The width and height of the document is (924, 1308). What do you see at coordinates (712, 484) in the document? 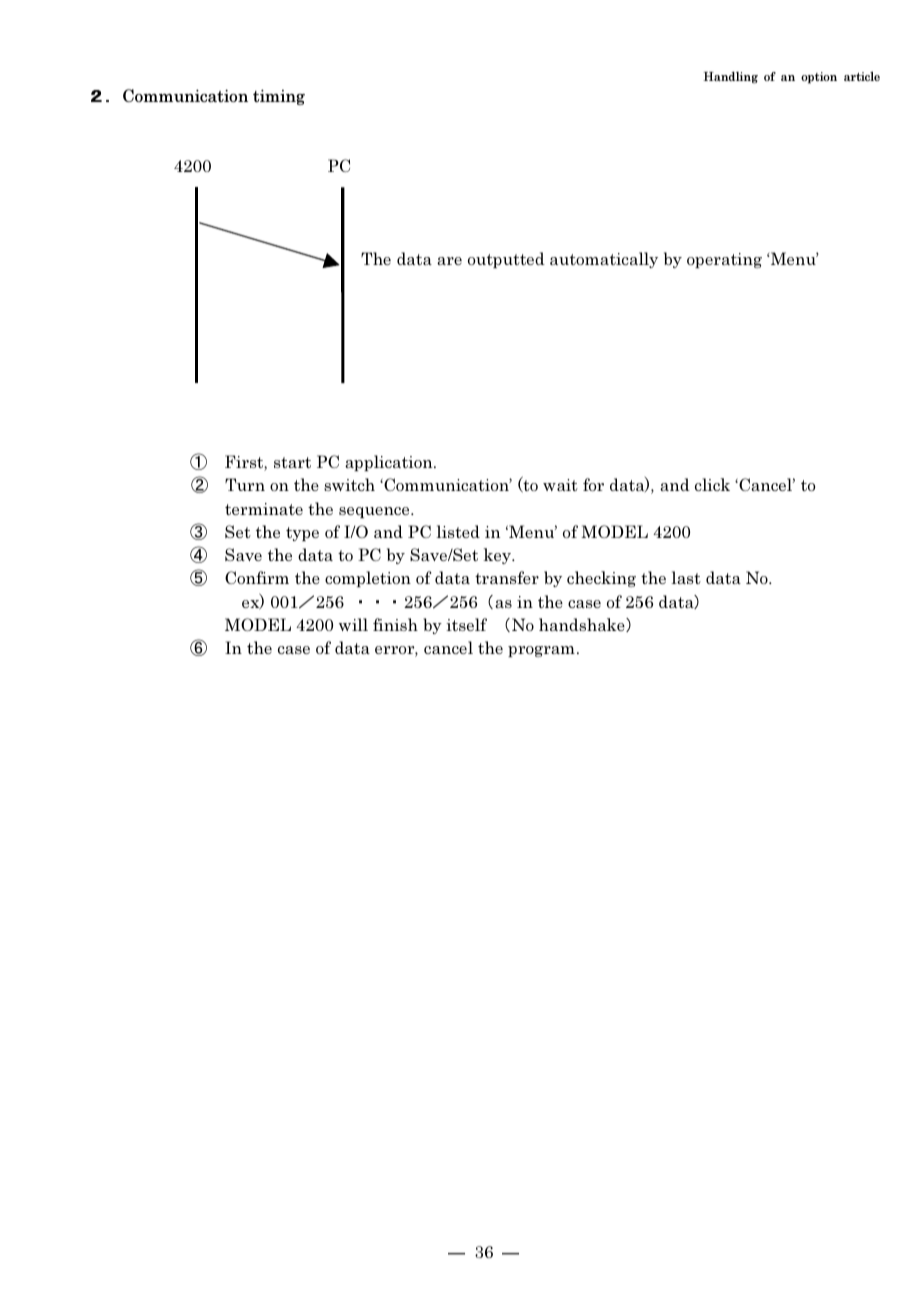
I see `click` at bounding box center [712, 484].
